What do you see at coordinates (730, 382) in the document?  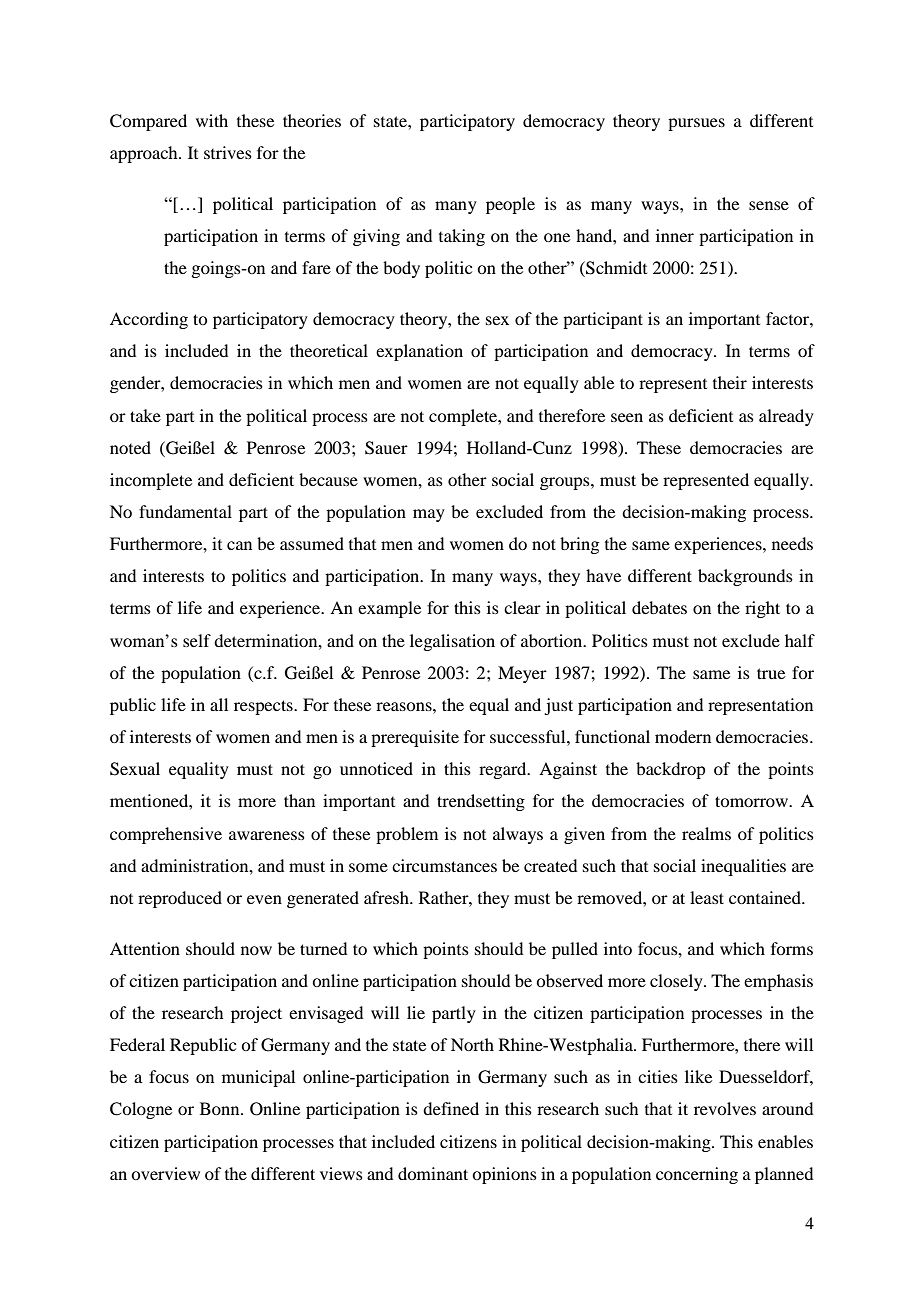 I see `their` at bounding box center [730, 382].
